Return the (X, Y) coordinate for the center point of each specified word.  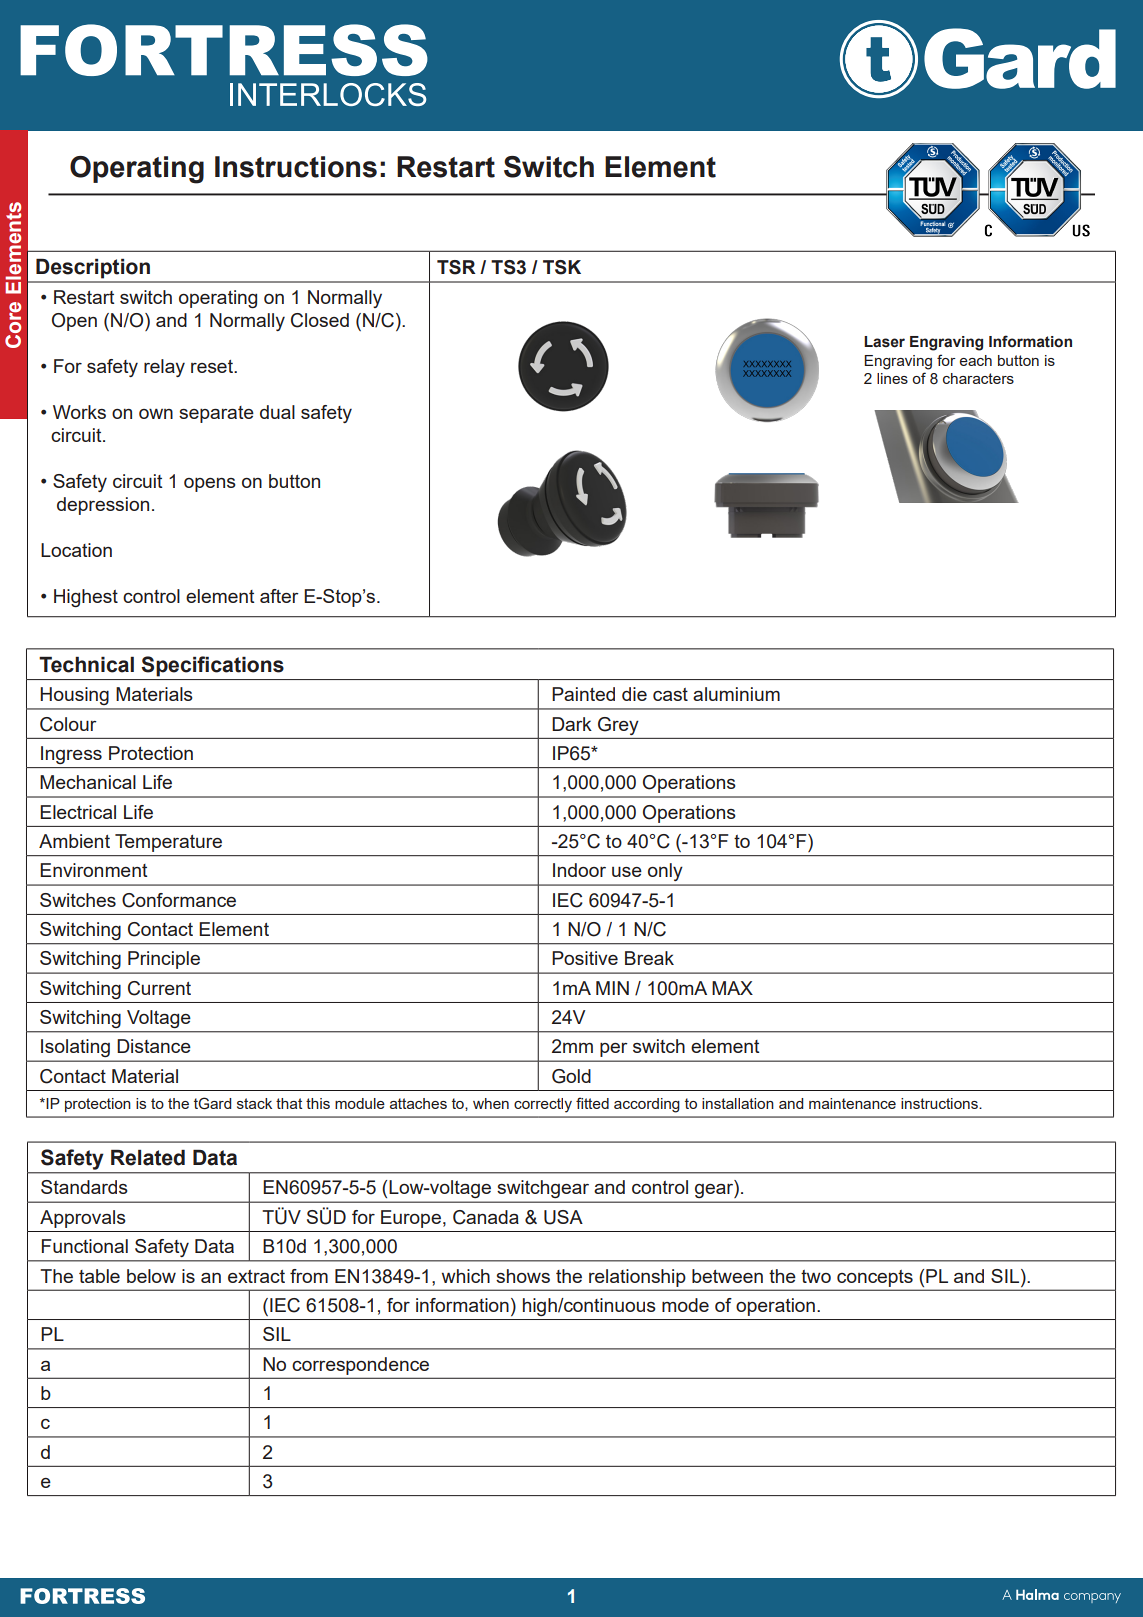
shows (523, 1276)
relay (164, 368)
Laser (884, 342)
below (151, 1276)
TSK (562, 267)
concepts (875, 1278)
